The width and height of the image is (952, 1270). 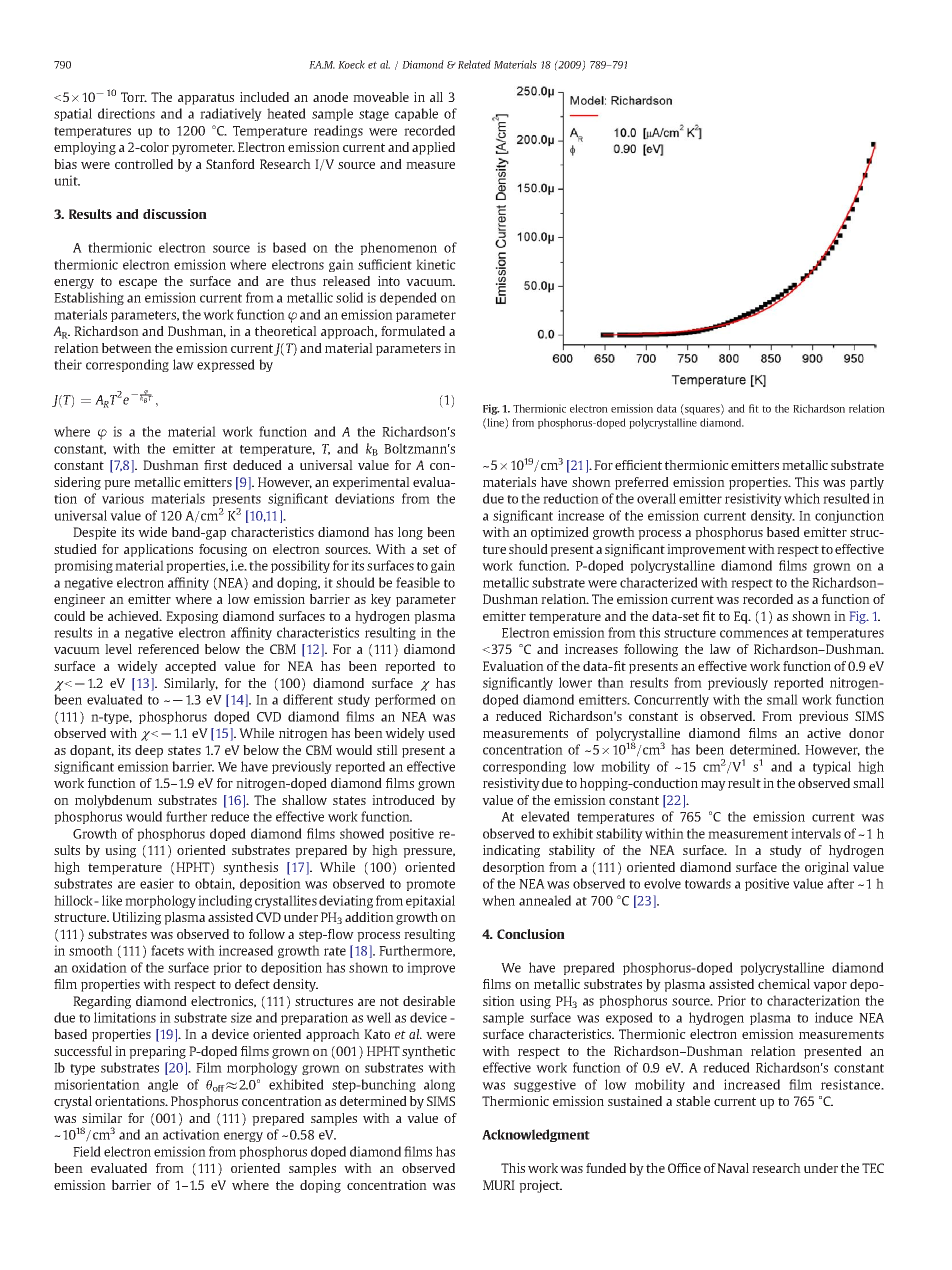 I want to click on between, so click(x=127, y=348).
